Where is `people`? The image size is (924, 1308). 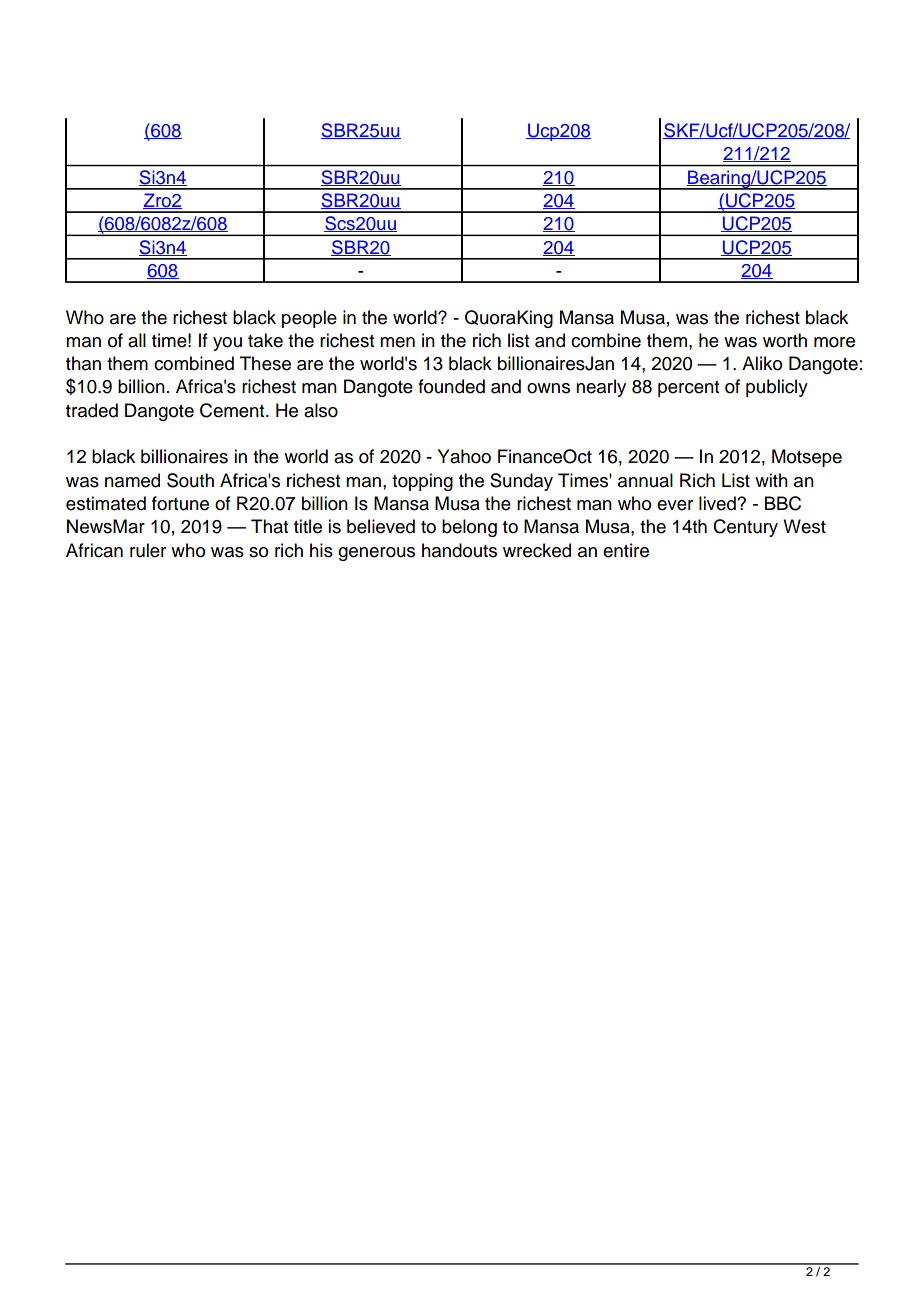
people is located at coordinates (309, 319).
